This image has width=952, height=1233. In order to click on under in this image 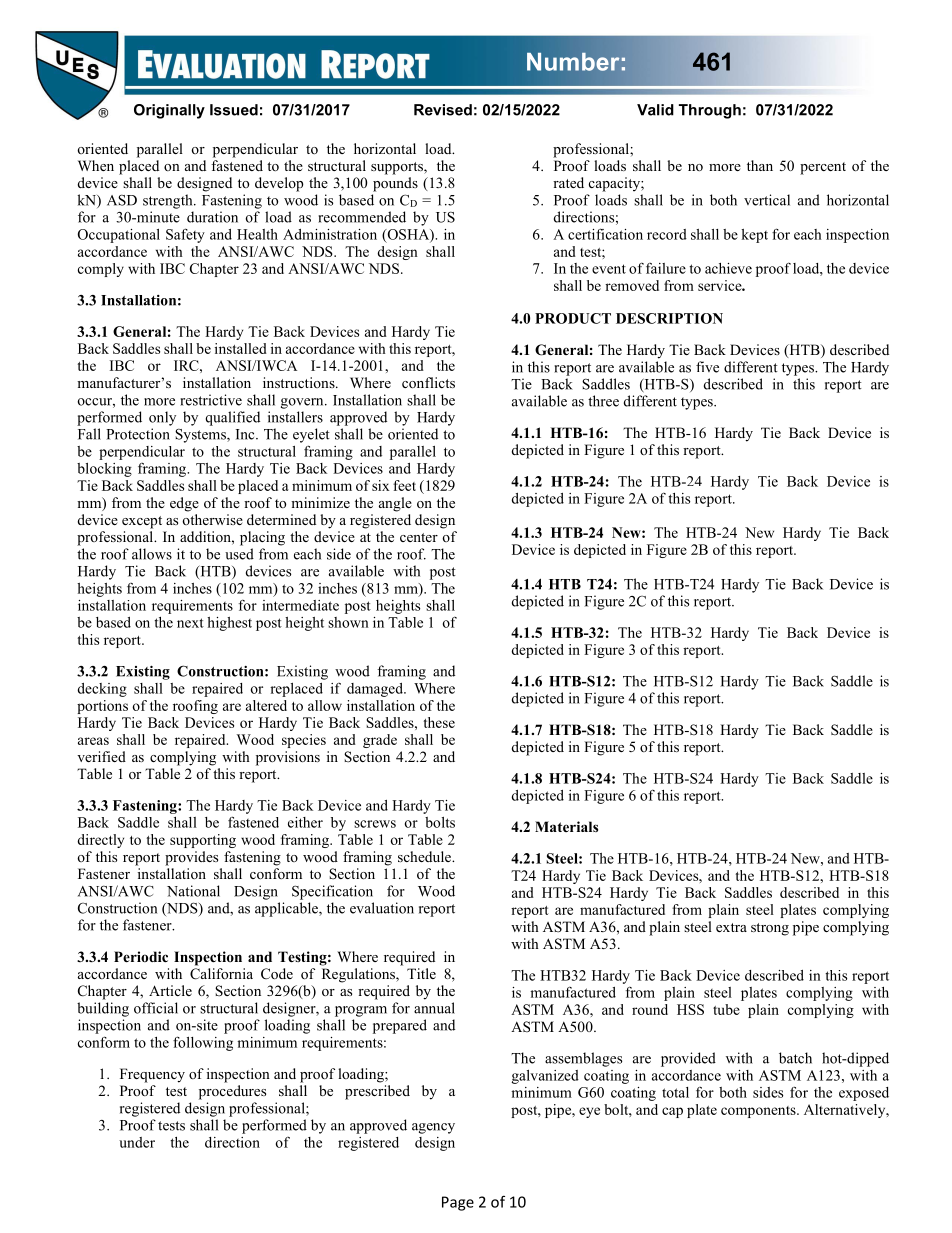, I will do `click(137, 1142)`.
